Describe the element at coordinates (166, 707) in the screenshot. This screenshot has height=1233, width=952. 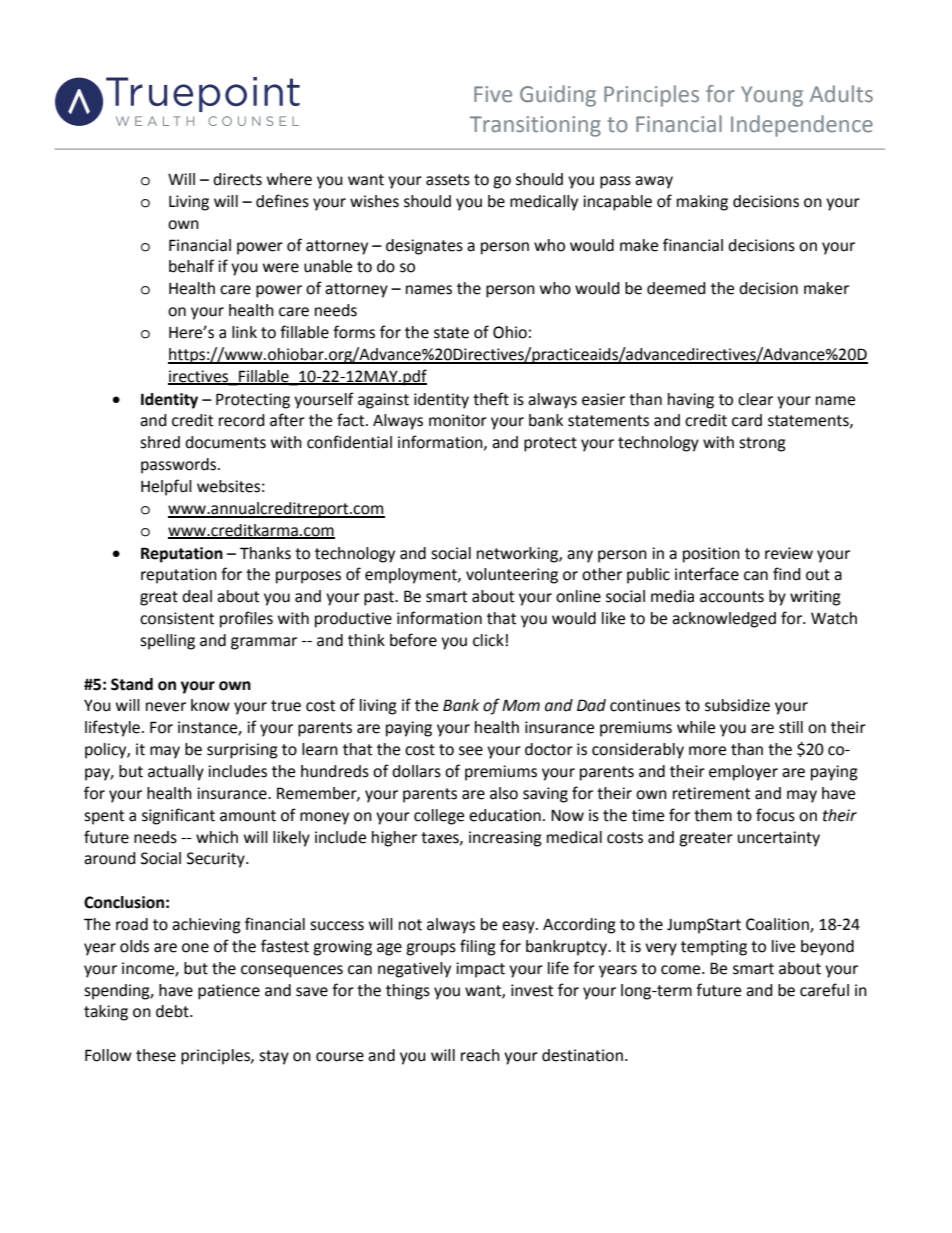
I see `never` at that location.
